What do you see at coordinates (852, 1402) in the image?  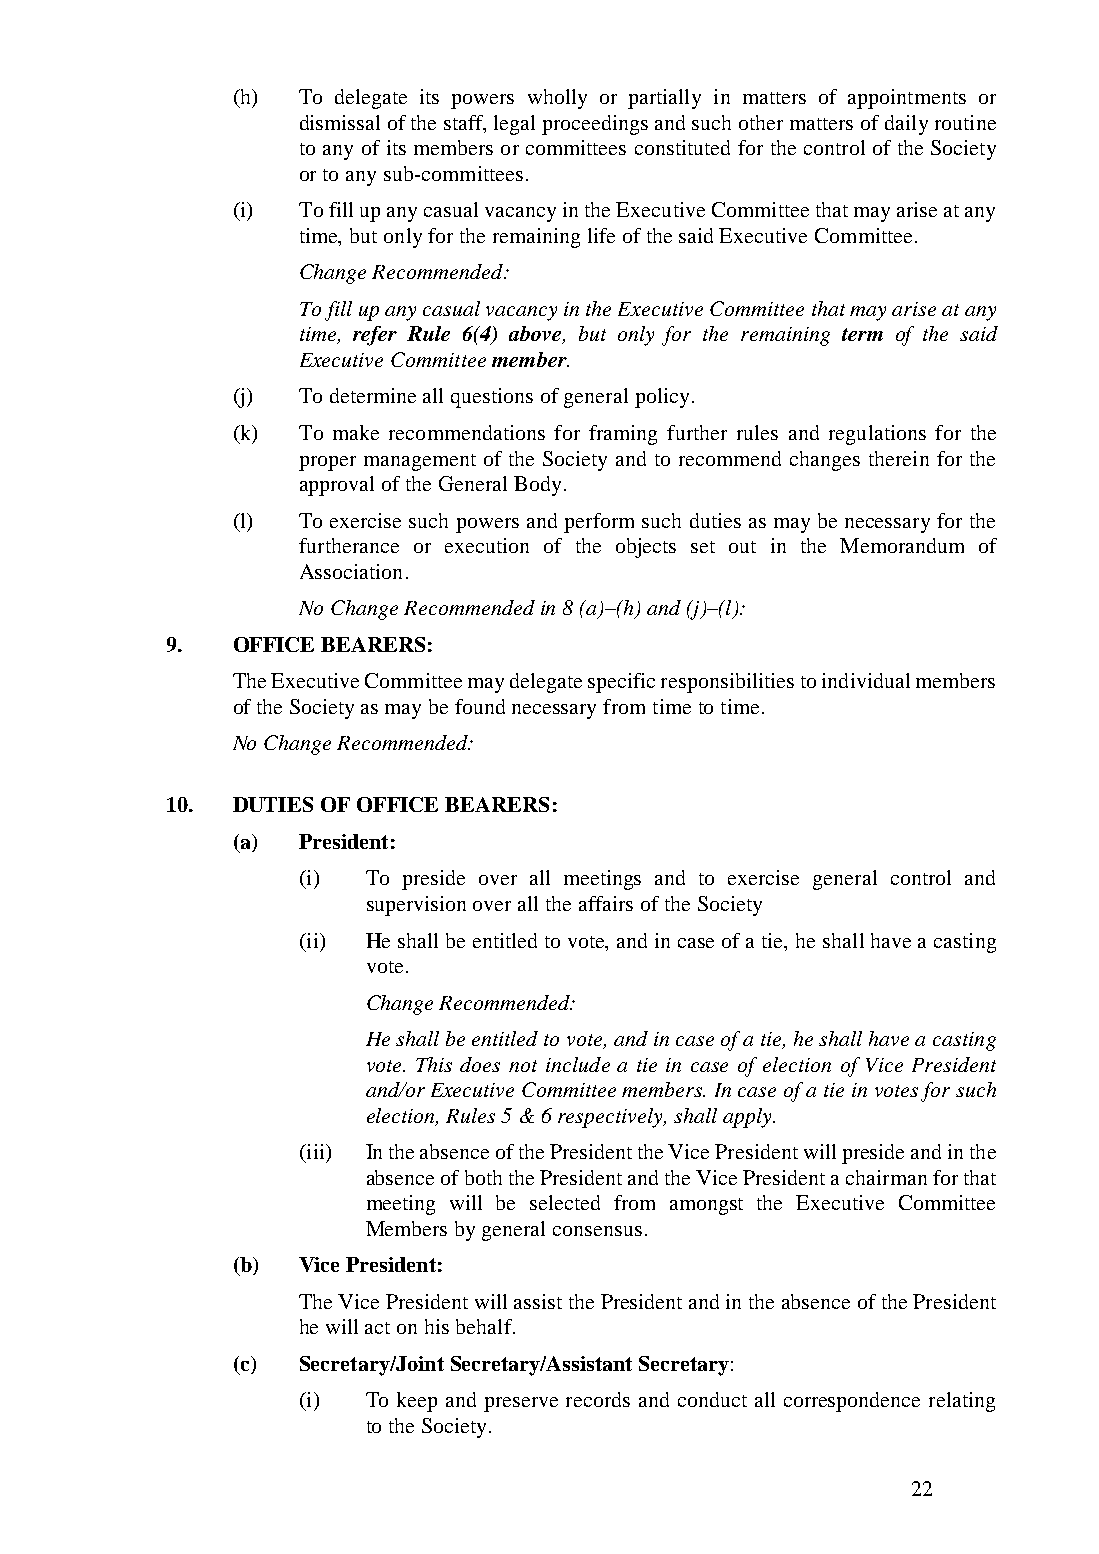 I see `correspondence` at bounding box center [852, 1402].
